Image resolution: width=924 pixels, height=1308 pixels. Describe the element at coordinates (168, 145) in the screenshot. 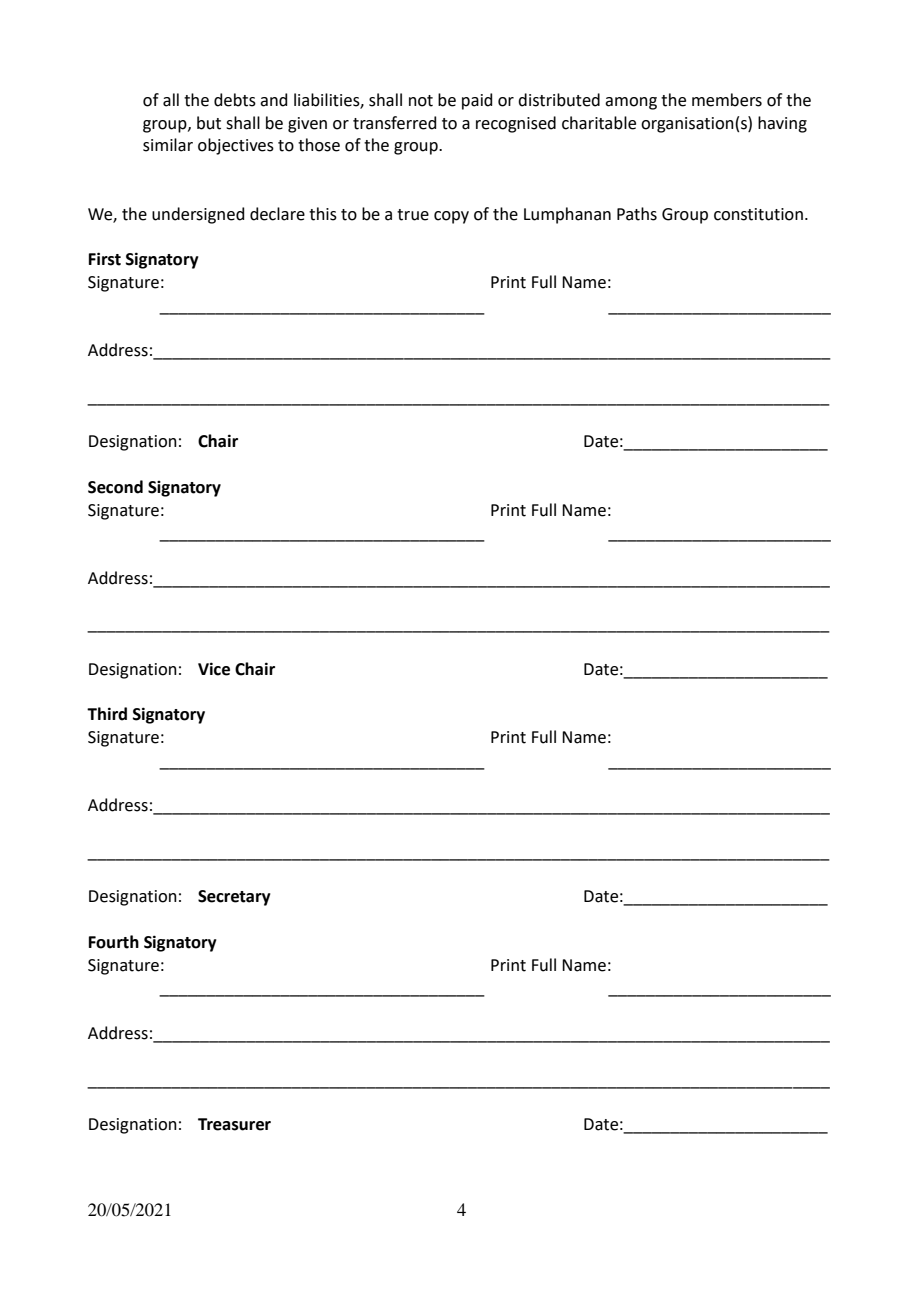

I see `similar` at that location.
